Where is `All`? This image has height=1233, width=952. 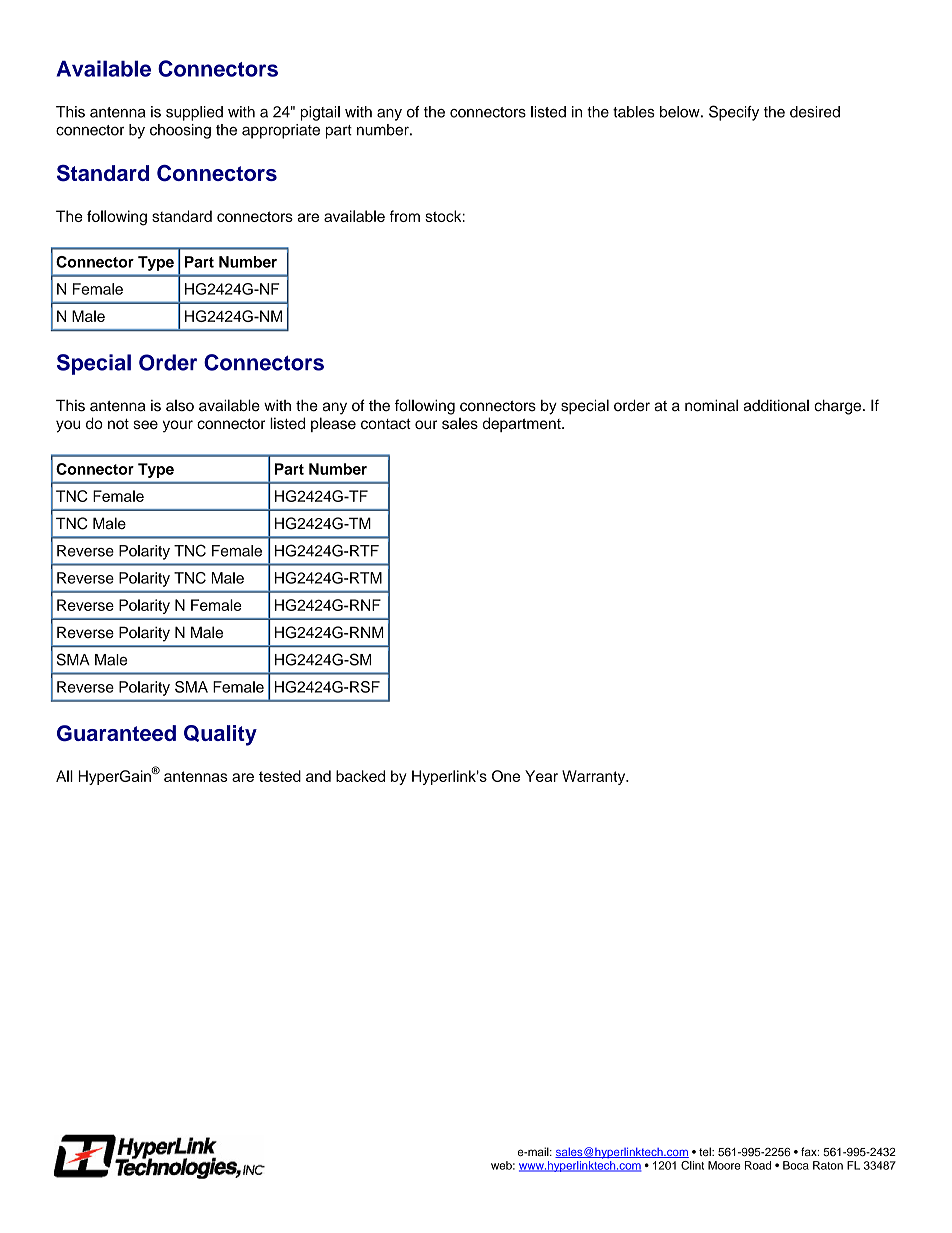
All is located at coordinates (64, 776).
